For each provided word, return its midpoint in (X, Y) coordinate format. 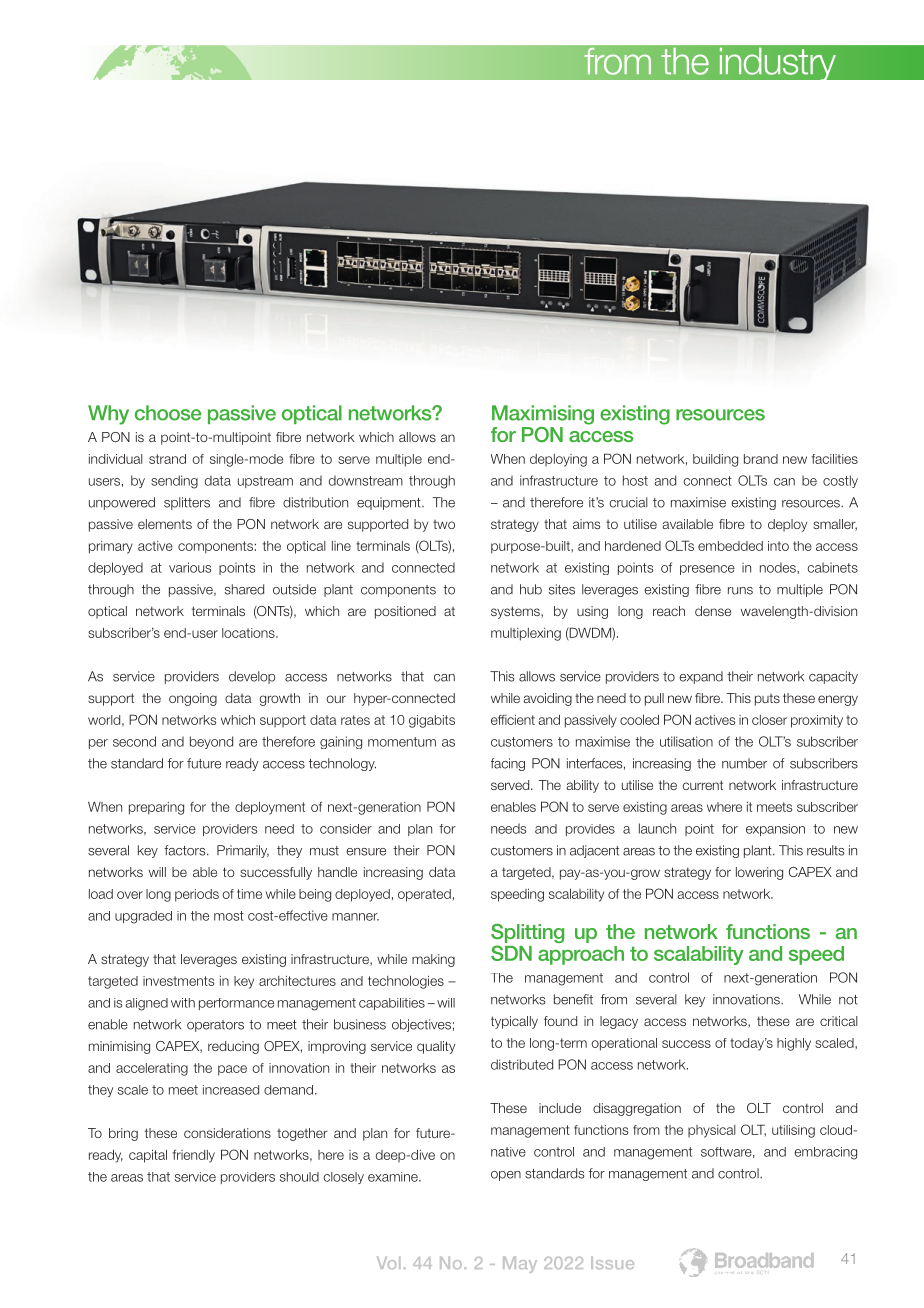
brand (761, 459)
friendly (194, 1156)
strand (167, 459)
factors (186, 850)
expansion (775, 830)
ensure (366, 852)
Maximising (543, 415)
